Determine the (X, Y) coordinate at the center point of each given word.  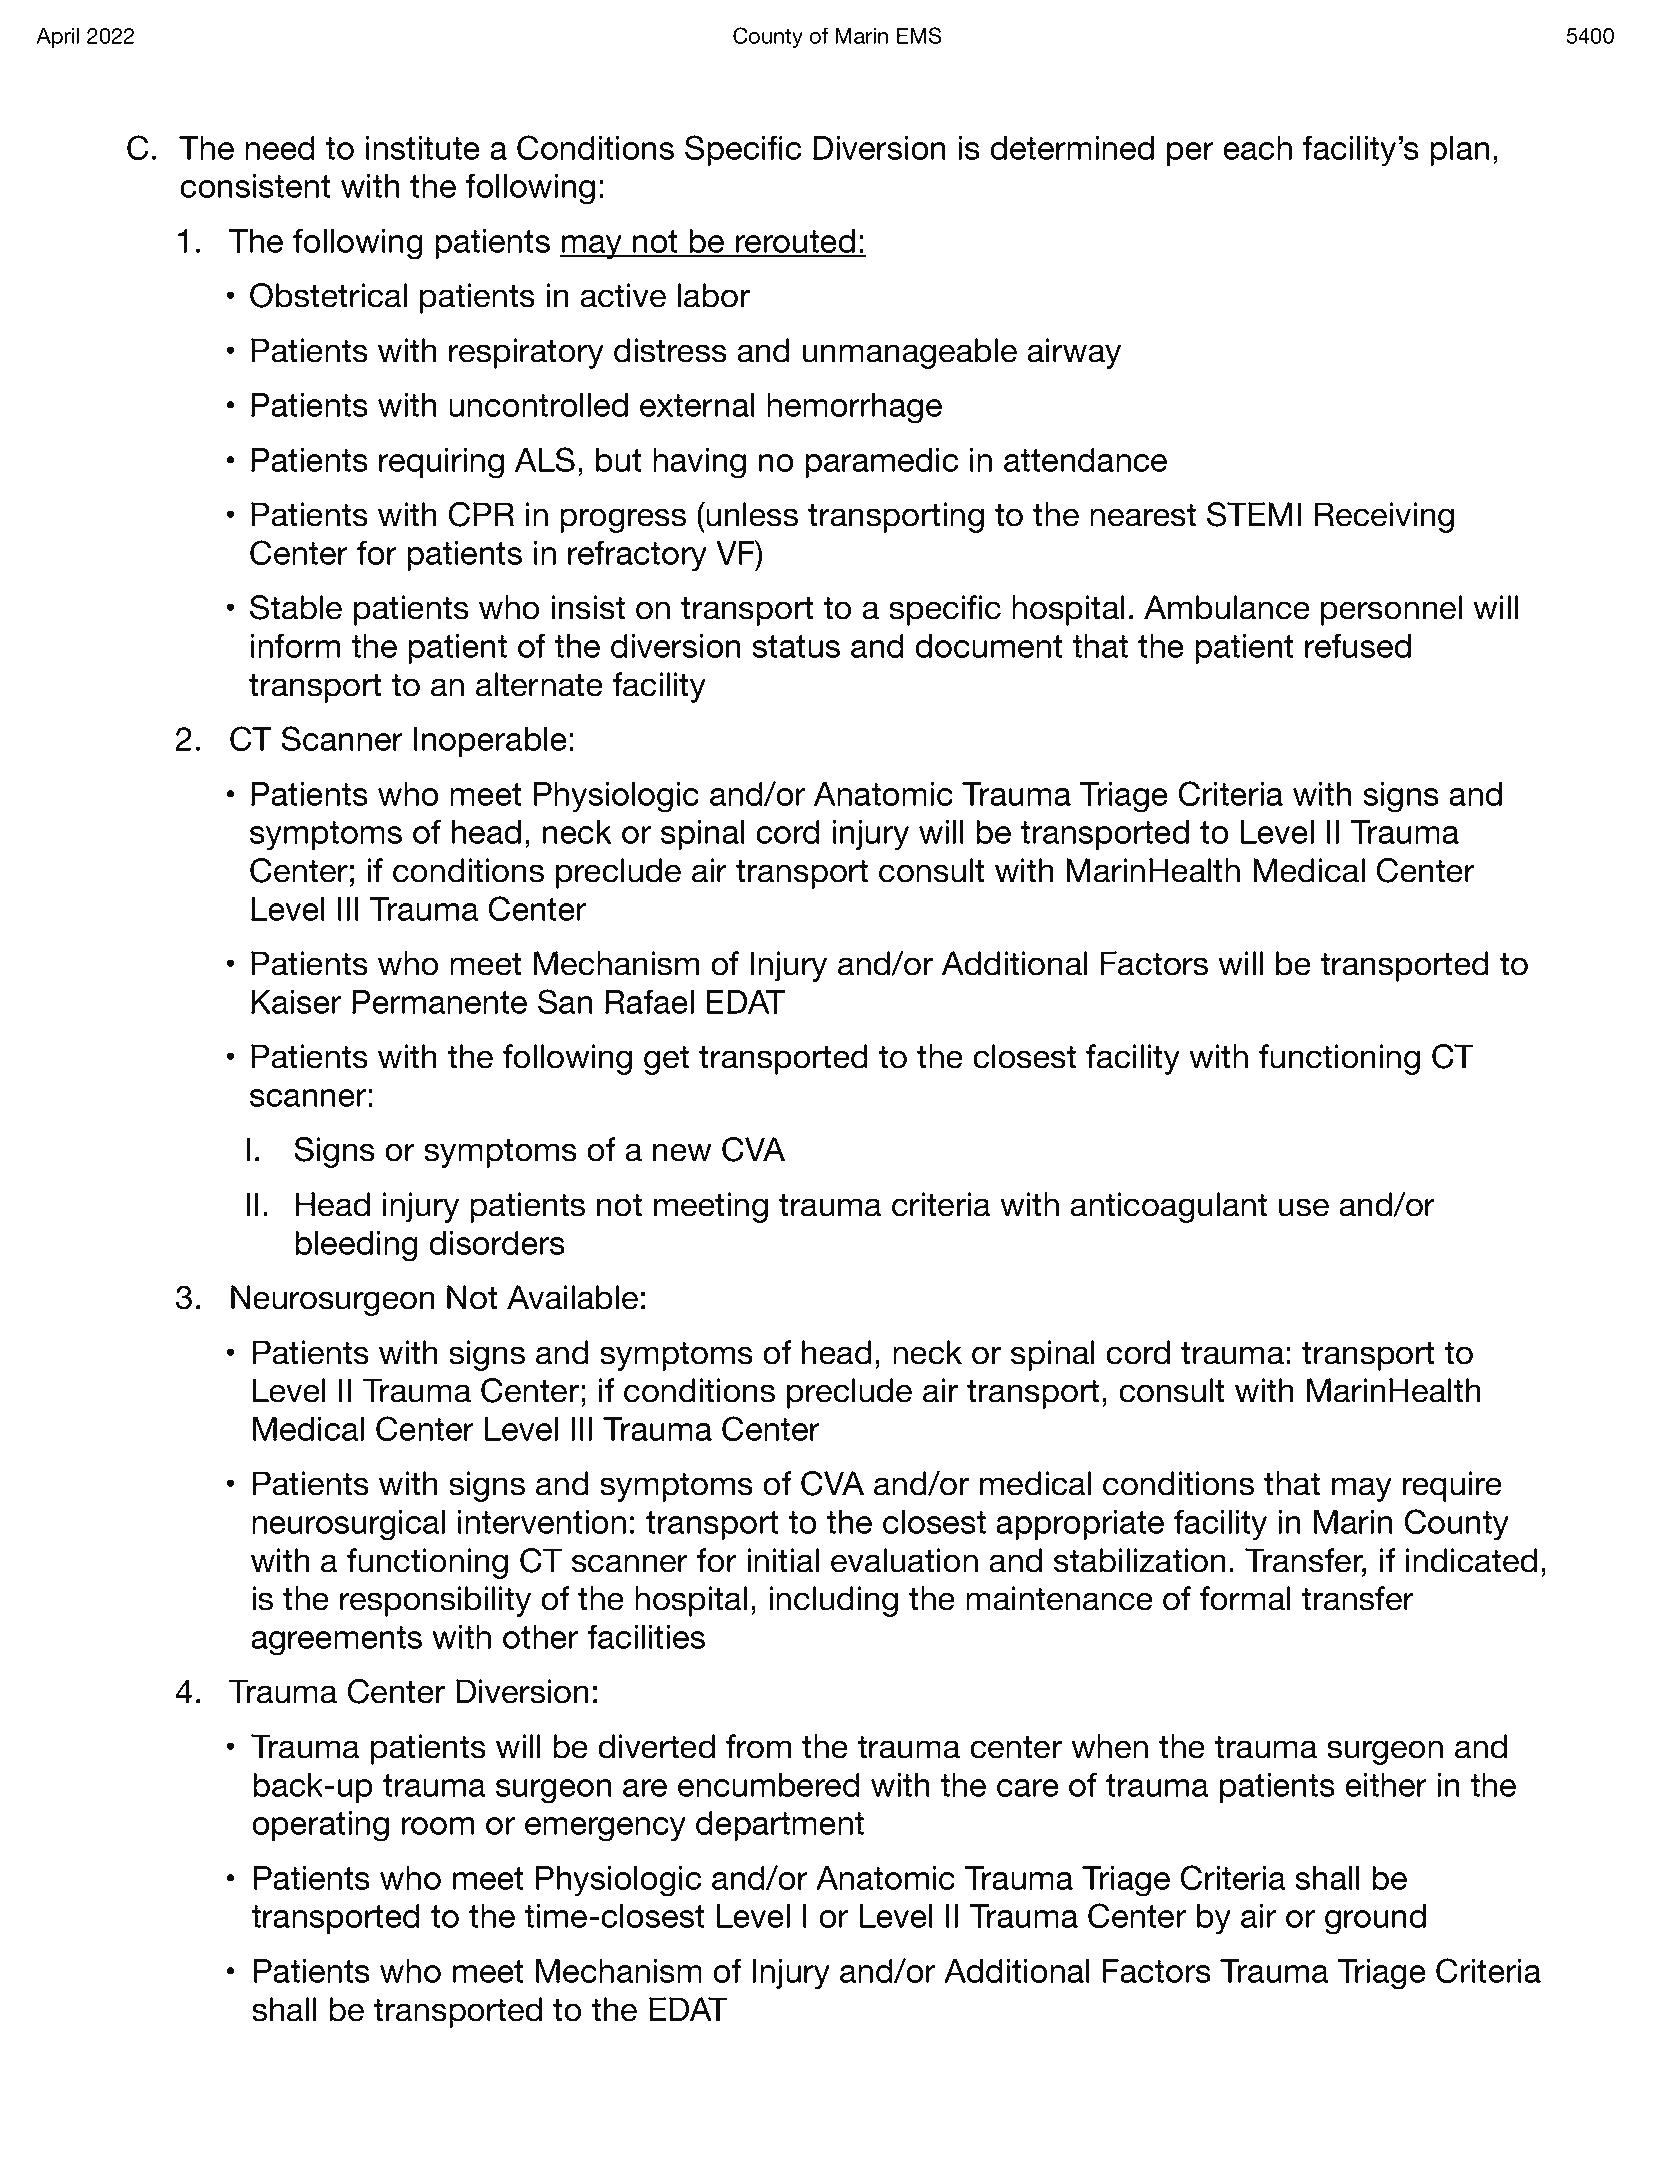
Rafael (649, 1001)
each (1257, 148)
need (280, 148)
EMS (919, 35)
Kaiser (296, 1002)
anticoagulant (1168, 1207)
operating (320, 1826)
